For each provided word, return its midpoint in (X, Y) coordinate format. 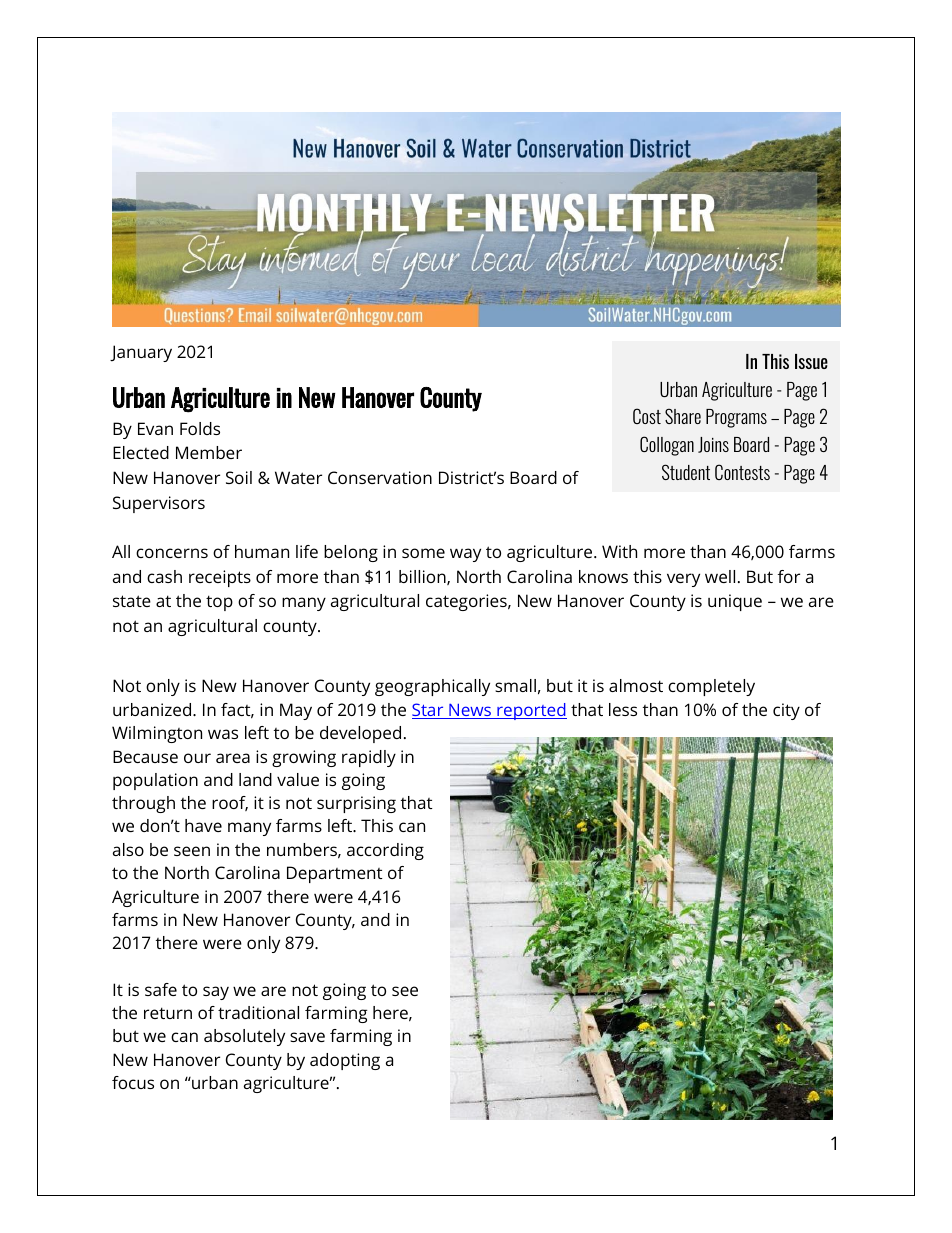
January (141, 353)
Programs (736, 418)
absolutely (244, 1037)
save (307, 1037)
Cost (647, 416)
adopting (345, 1061)
